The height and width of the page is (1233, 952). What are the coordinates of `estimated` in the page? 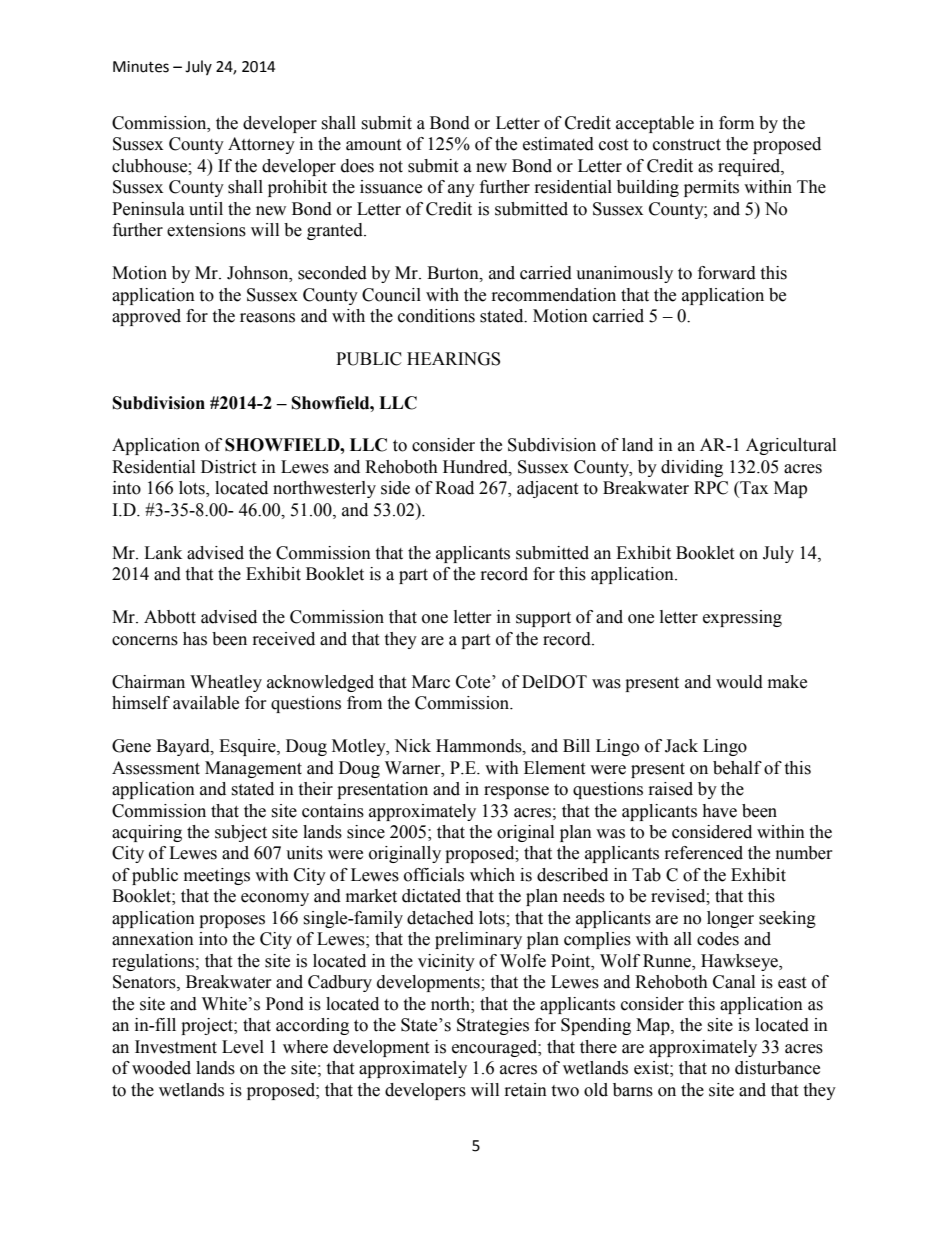 It's located at (558, 144).
